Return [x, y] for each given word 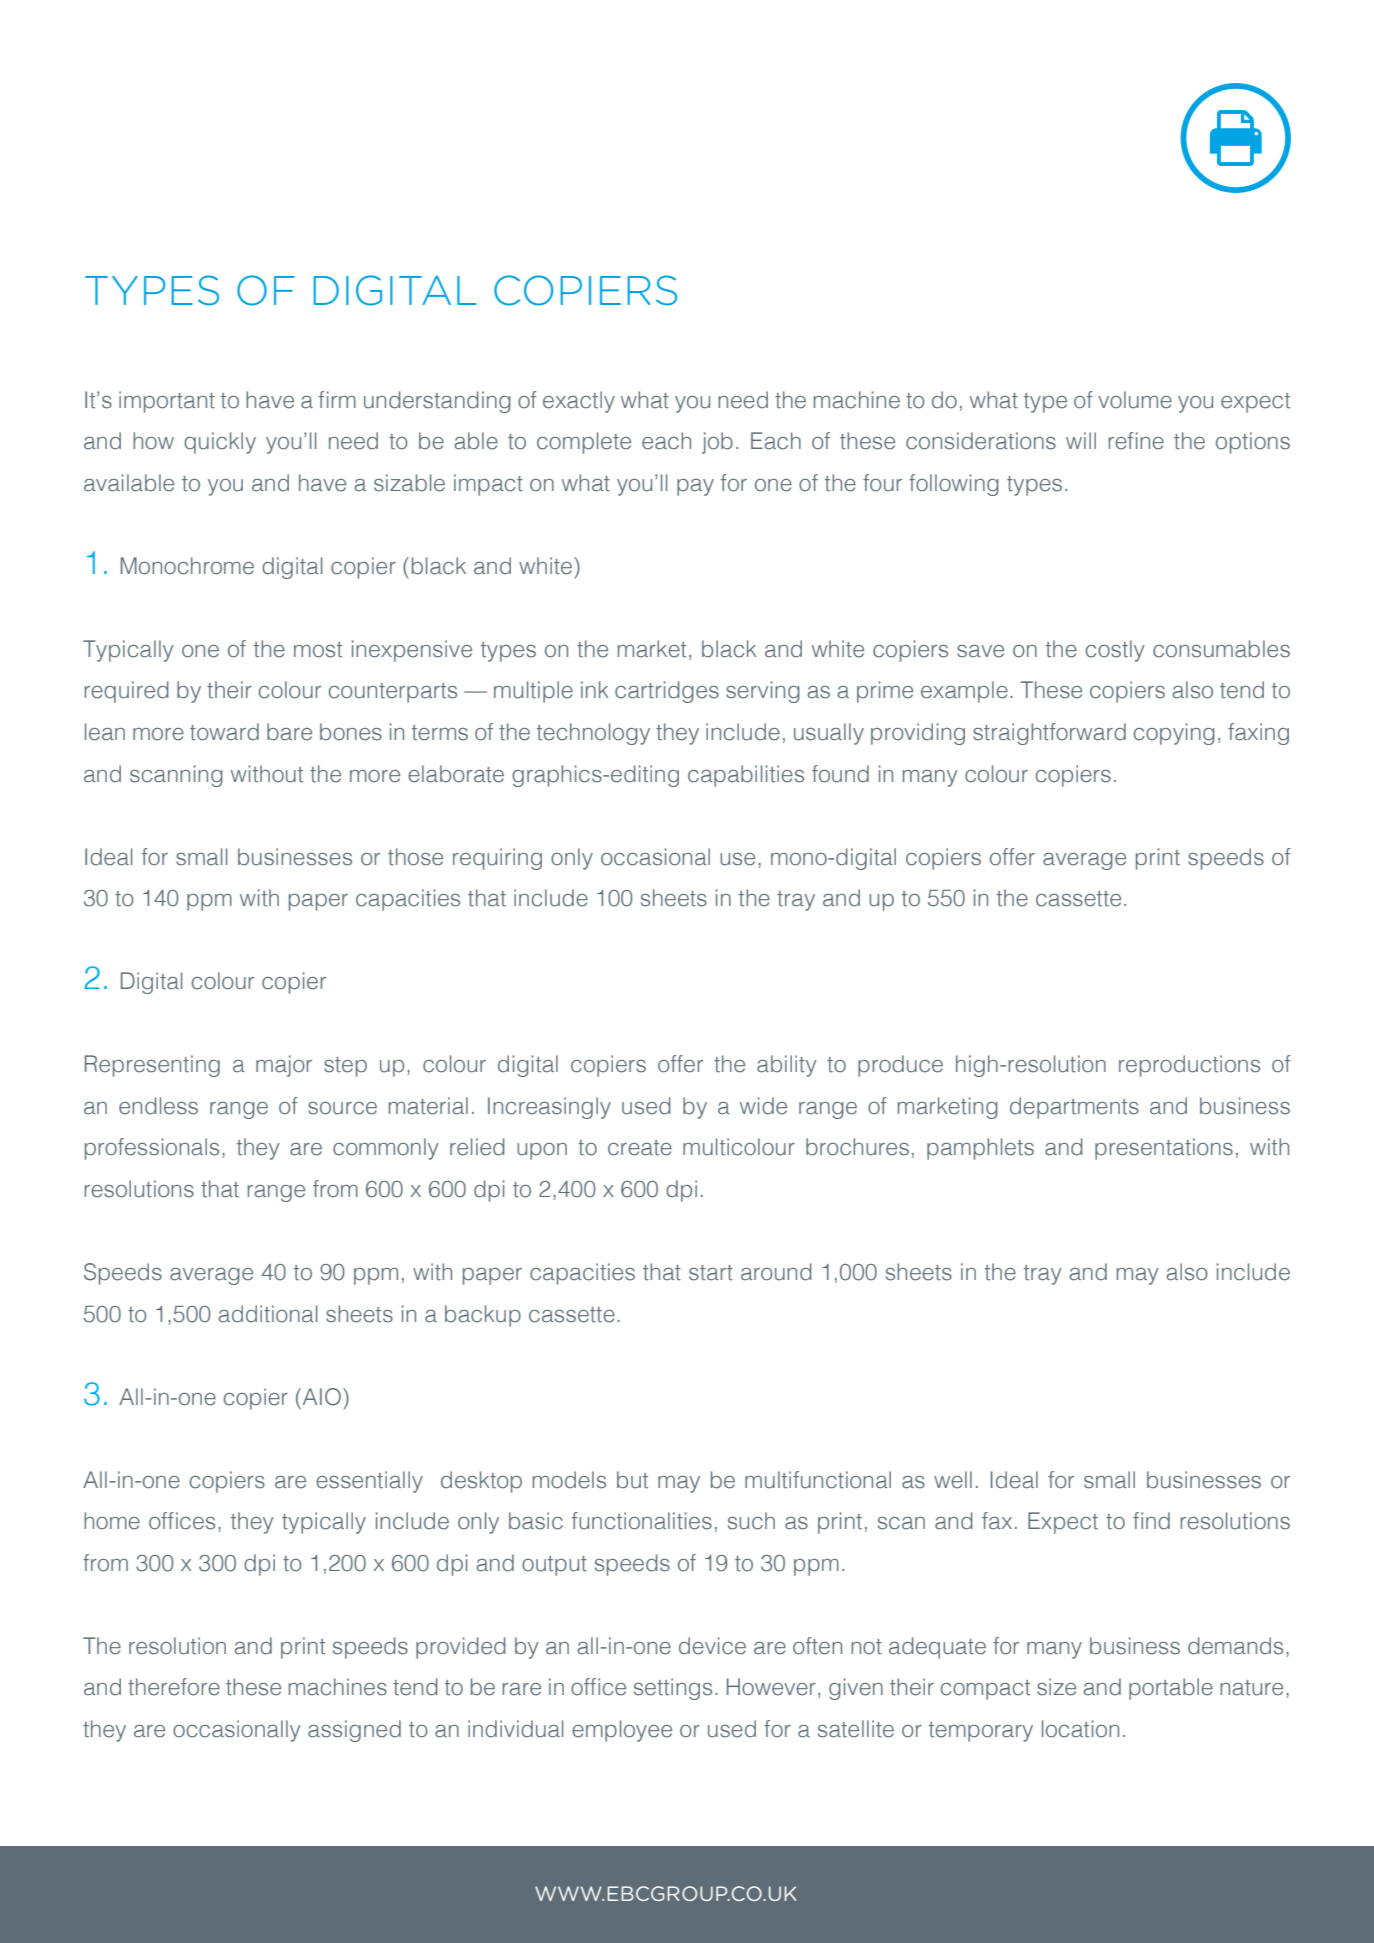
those [415, 857]
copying [1174, 734]
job [717, 443]
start [711, 1273]
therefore [174, 1687]
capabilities [746, 776]
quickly [220, 443]
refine [1136, 441]
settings [673, 1689]
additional [268, 1314]
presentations [1164, 1149]
